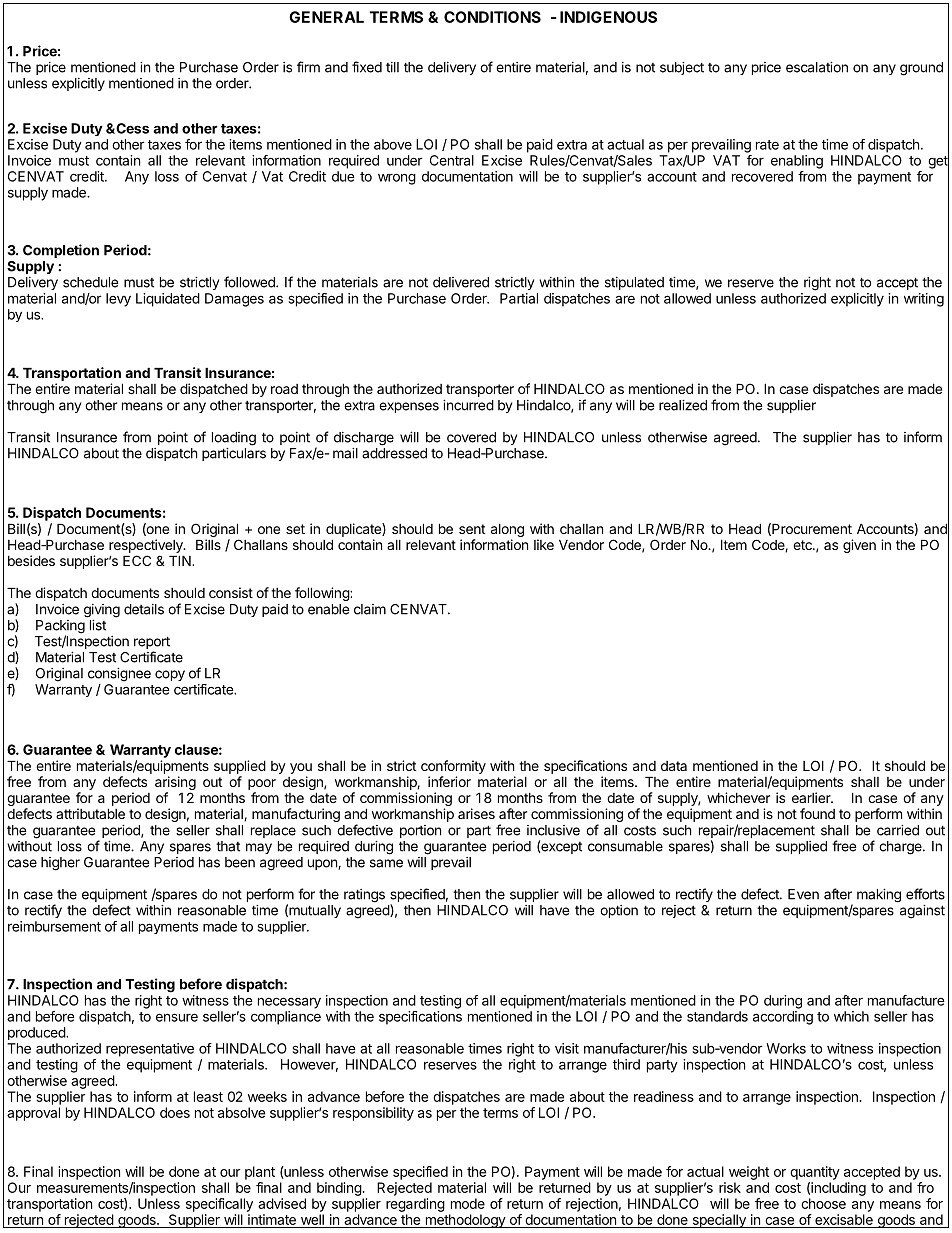  What do you see at coordinates (817, 67) in the screenshot?
I see `escalation` at bounding box center [817, 67].
